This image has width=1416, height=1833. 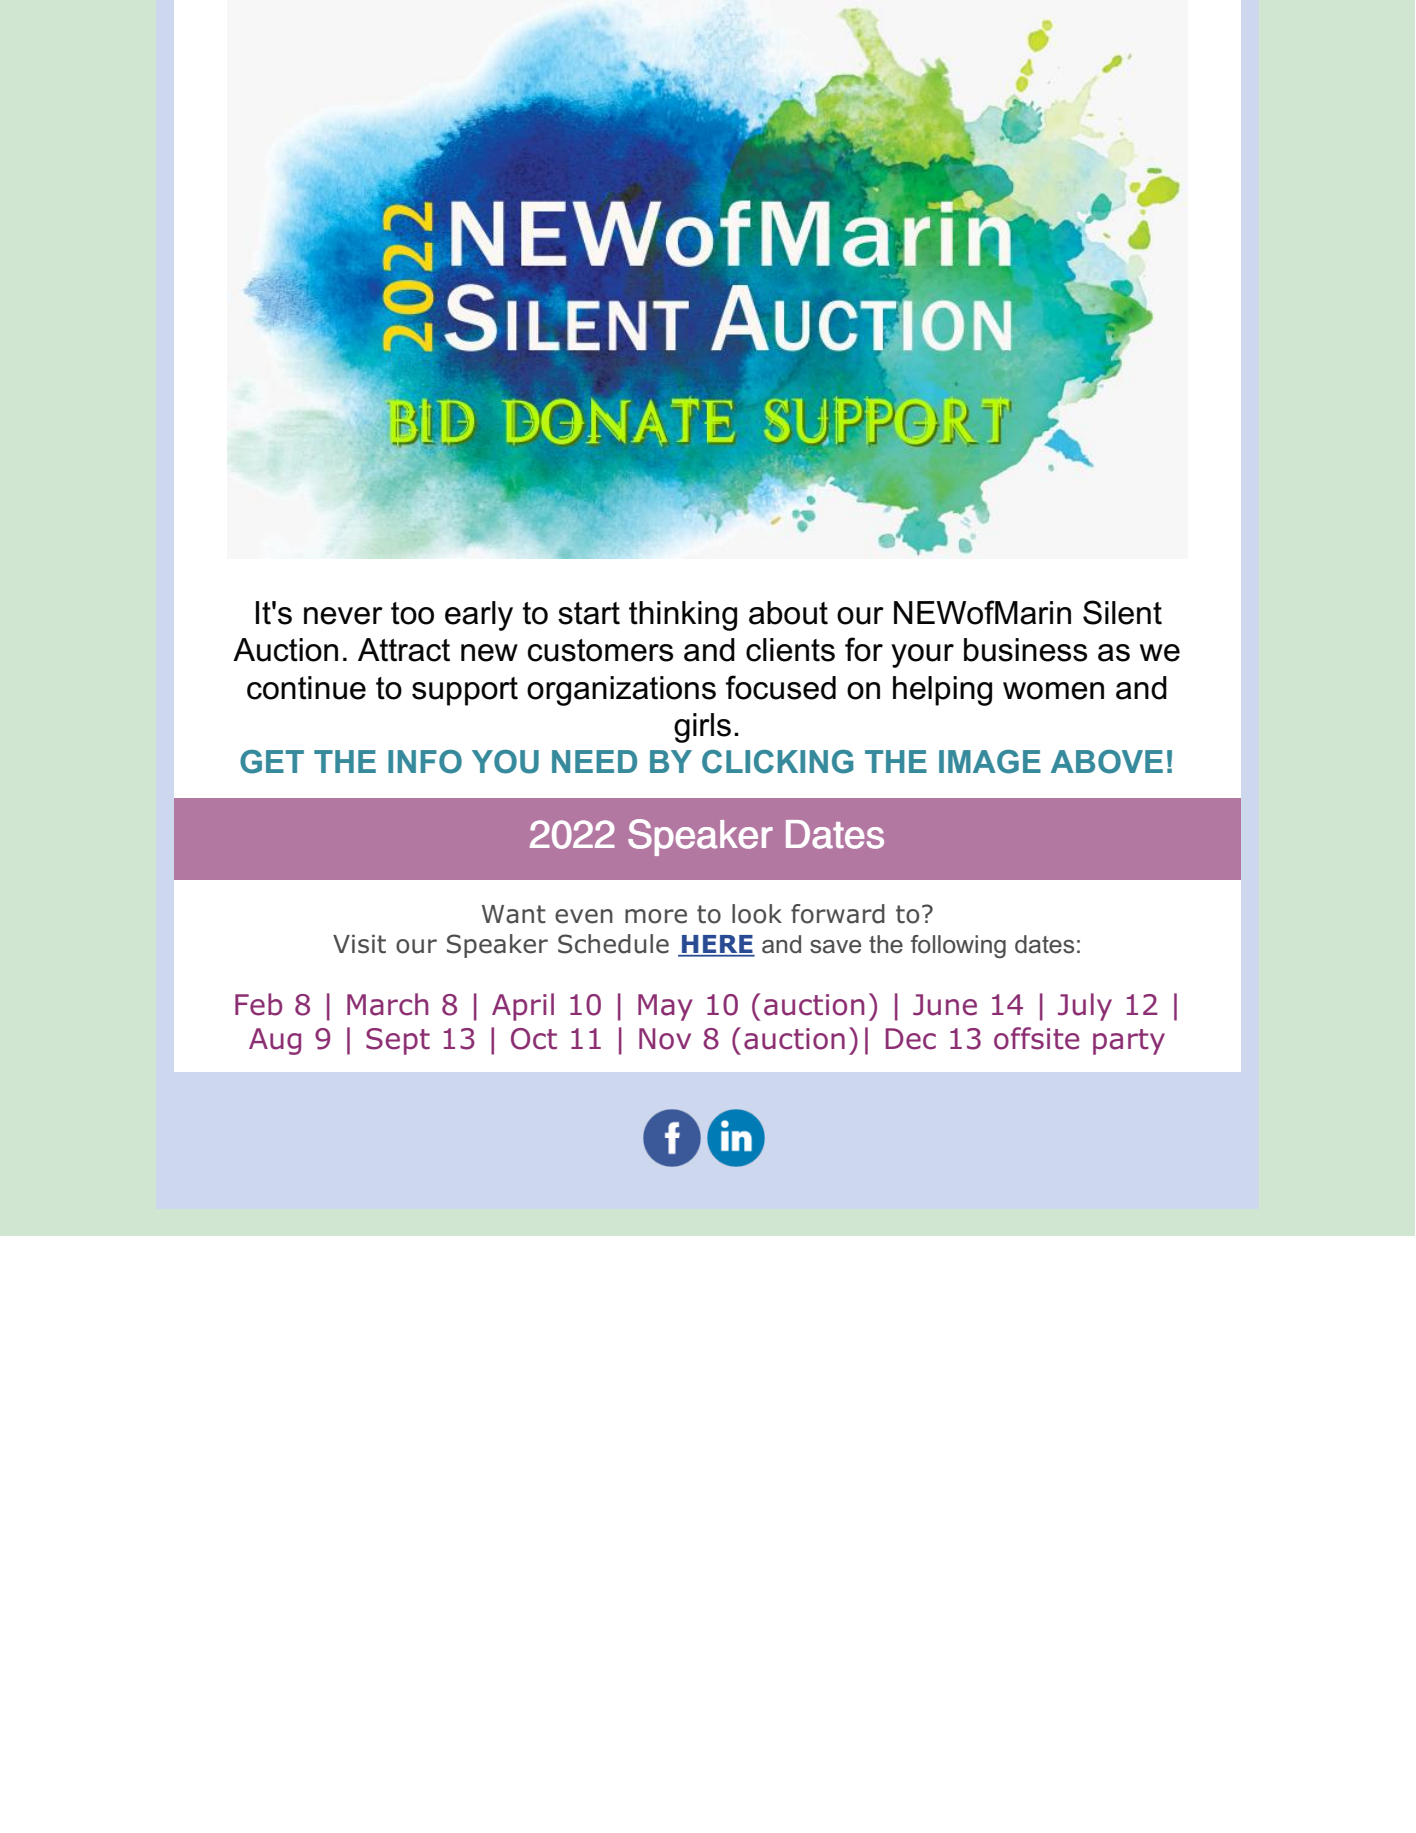 I want to click on thinking, so click(x=683, y=616).
